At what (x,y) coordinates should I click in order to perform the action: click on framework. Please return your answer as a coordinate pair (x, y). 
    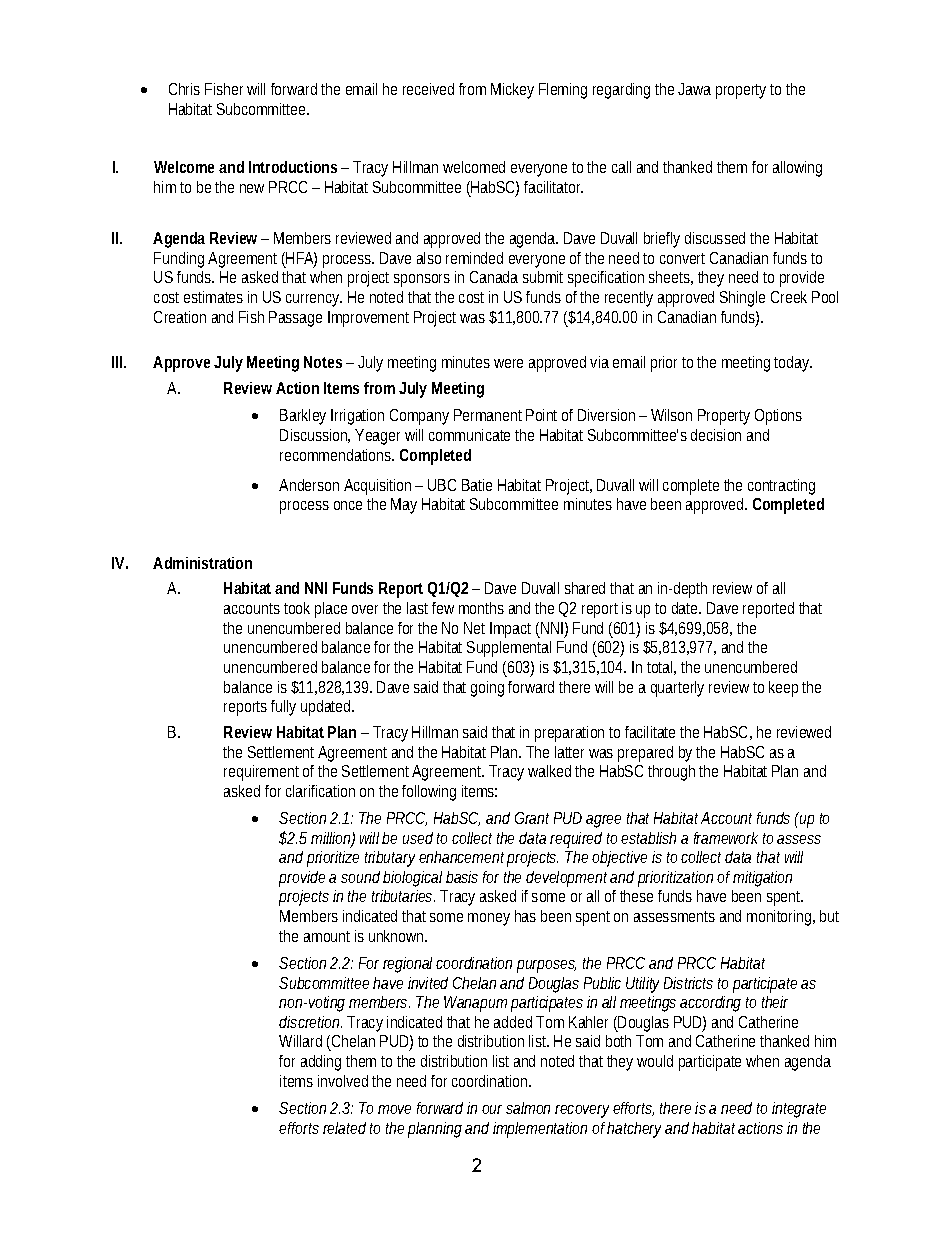
    Looking at the image, I should click on (726, 838).
